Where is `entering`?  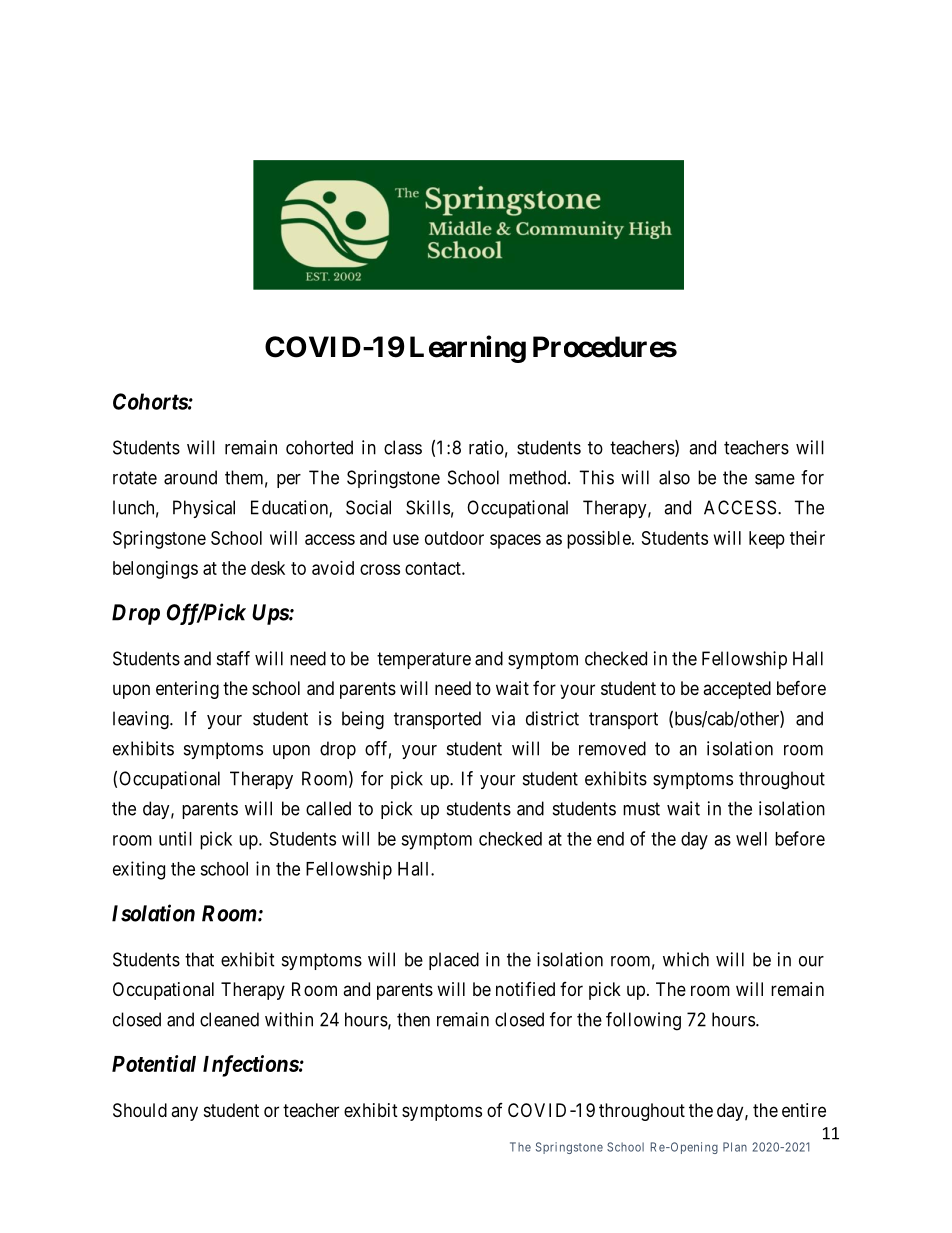
entering is located at coordinates (187, 690).
